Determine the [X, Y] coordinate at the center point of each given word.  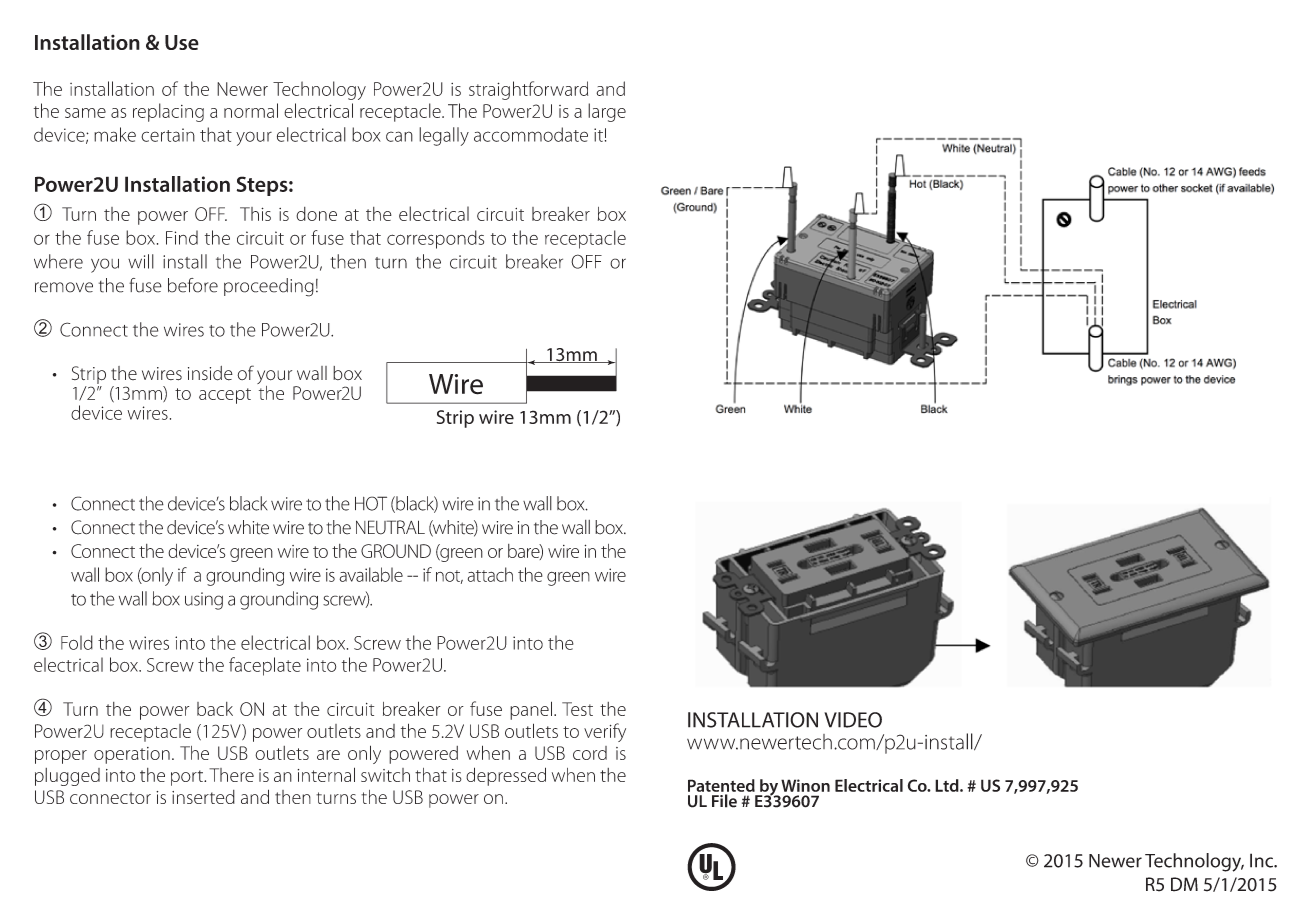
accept [225, 396]
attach [490, 574]
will [141, 261]
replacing [168, 112]
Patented [721, 785]
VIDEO [853, 720]
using [204, 601]
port [188, 778]
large [607, 112]
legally [444, 136]
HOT [371, 503]
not [449, 577]
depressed [506, 776]
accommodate [531, 134]
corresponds [435, 239]
